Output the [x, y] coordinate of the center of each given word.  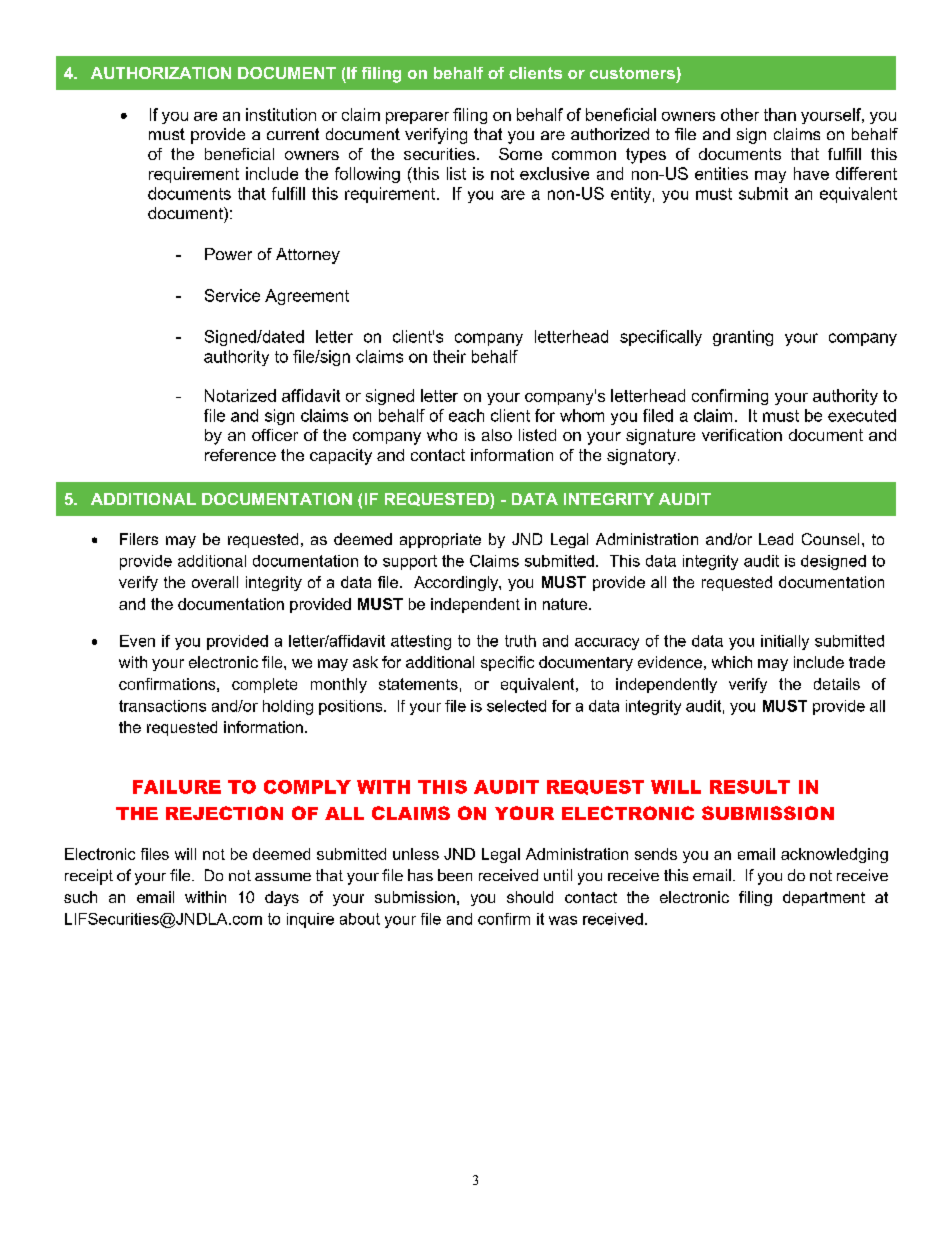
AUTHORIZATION [161, 73]
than [780, 114]
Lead [776, 539]
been [455, 875]
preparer [417, 118]
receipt [89, 877]
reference [240, 455]
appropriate [440, 540]
